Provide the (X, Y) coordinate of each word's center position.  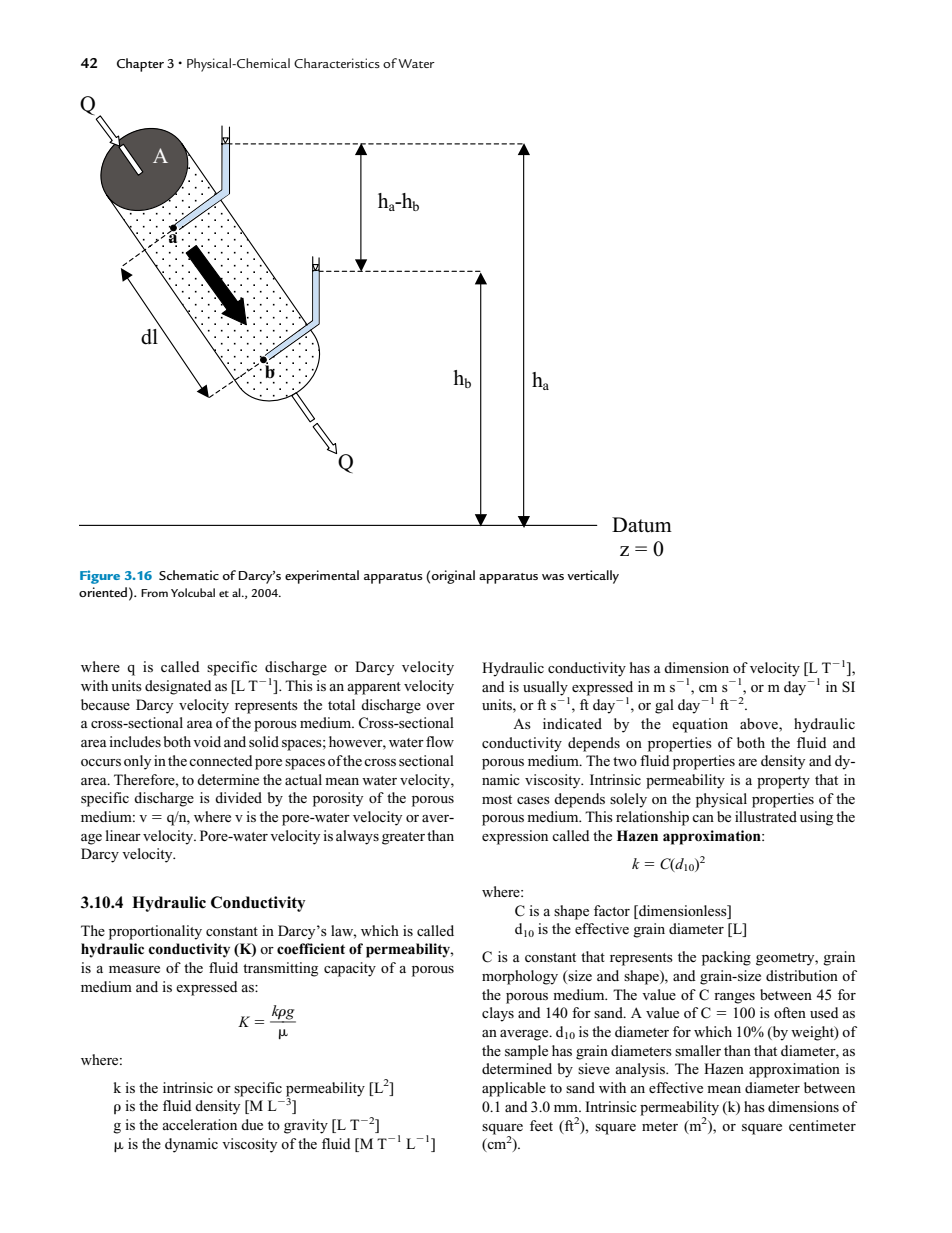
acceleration (199, 1124)
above (760, 723)
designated (178, 687)
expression (515, 837)
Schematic (189, 575)
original (453, 577)
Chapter (140, 65)
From (154, 593)
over (440, 706)
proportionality (155, 932)
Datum (642, 525)
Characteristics (337, 63)
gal (664, 706)
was (553, 577)
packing (726, 958)
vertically (593, 577)
